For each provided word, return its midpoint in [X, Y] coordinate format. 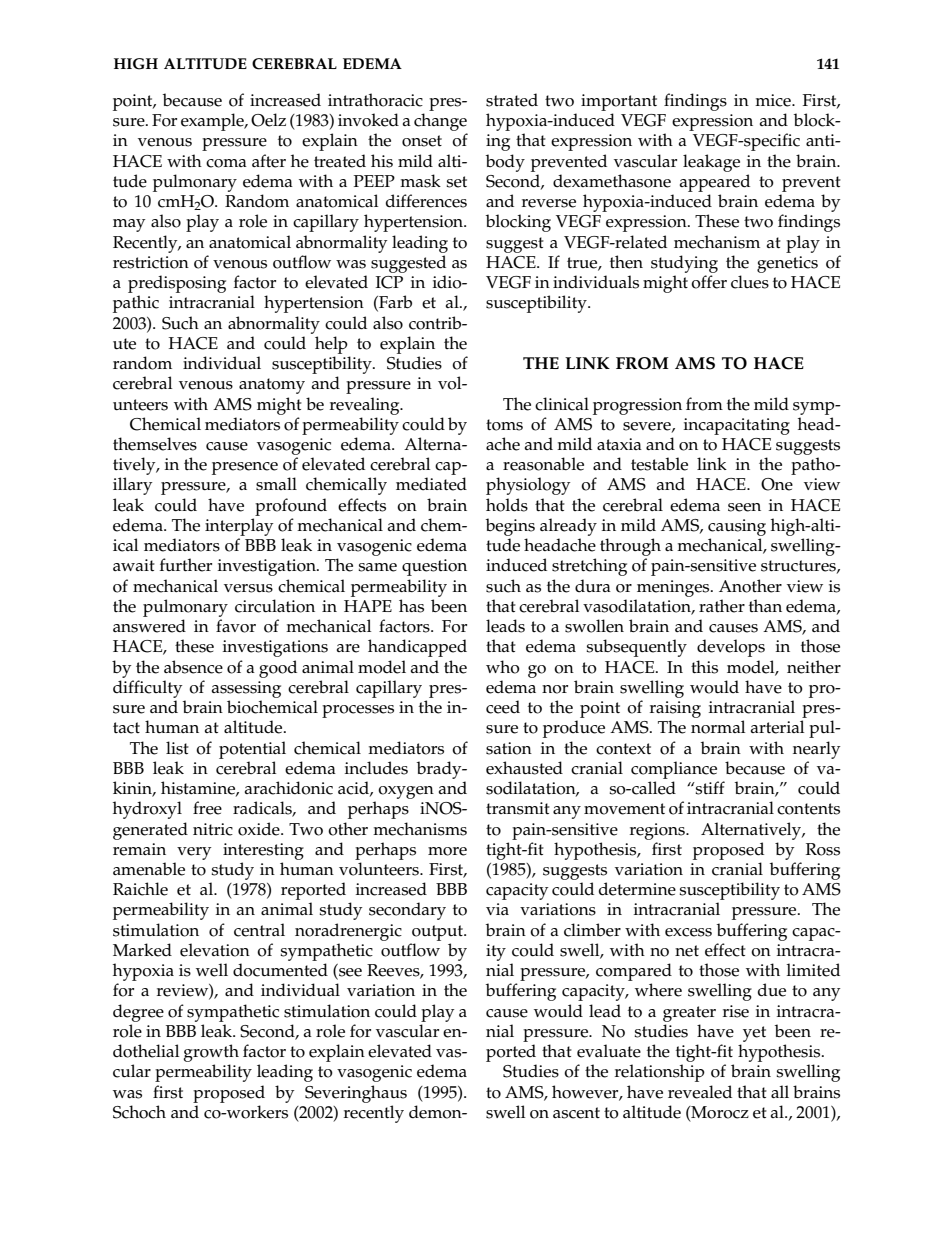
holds [507, 505]
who [503, 667]
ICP [389, 282]
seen [744, 507]
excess [688, 932]
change [440, 122]
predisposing [177, 284]
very [194, 853]
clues [750, 282]
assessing [246, 689]
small [276, 484]
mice [774, 100]
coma [226, 163]
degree [138, 1013]
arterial [777, 727]
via [497, 909]
